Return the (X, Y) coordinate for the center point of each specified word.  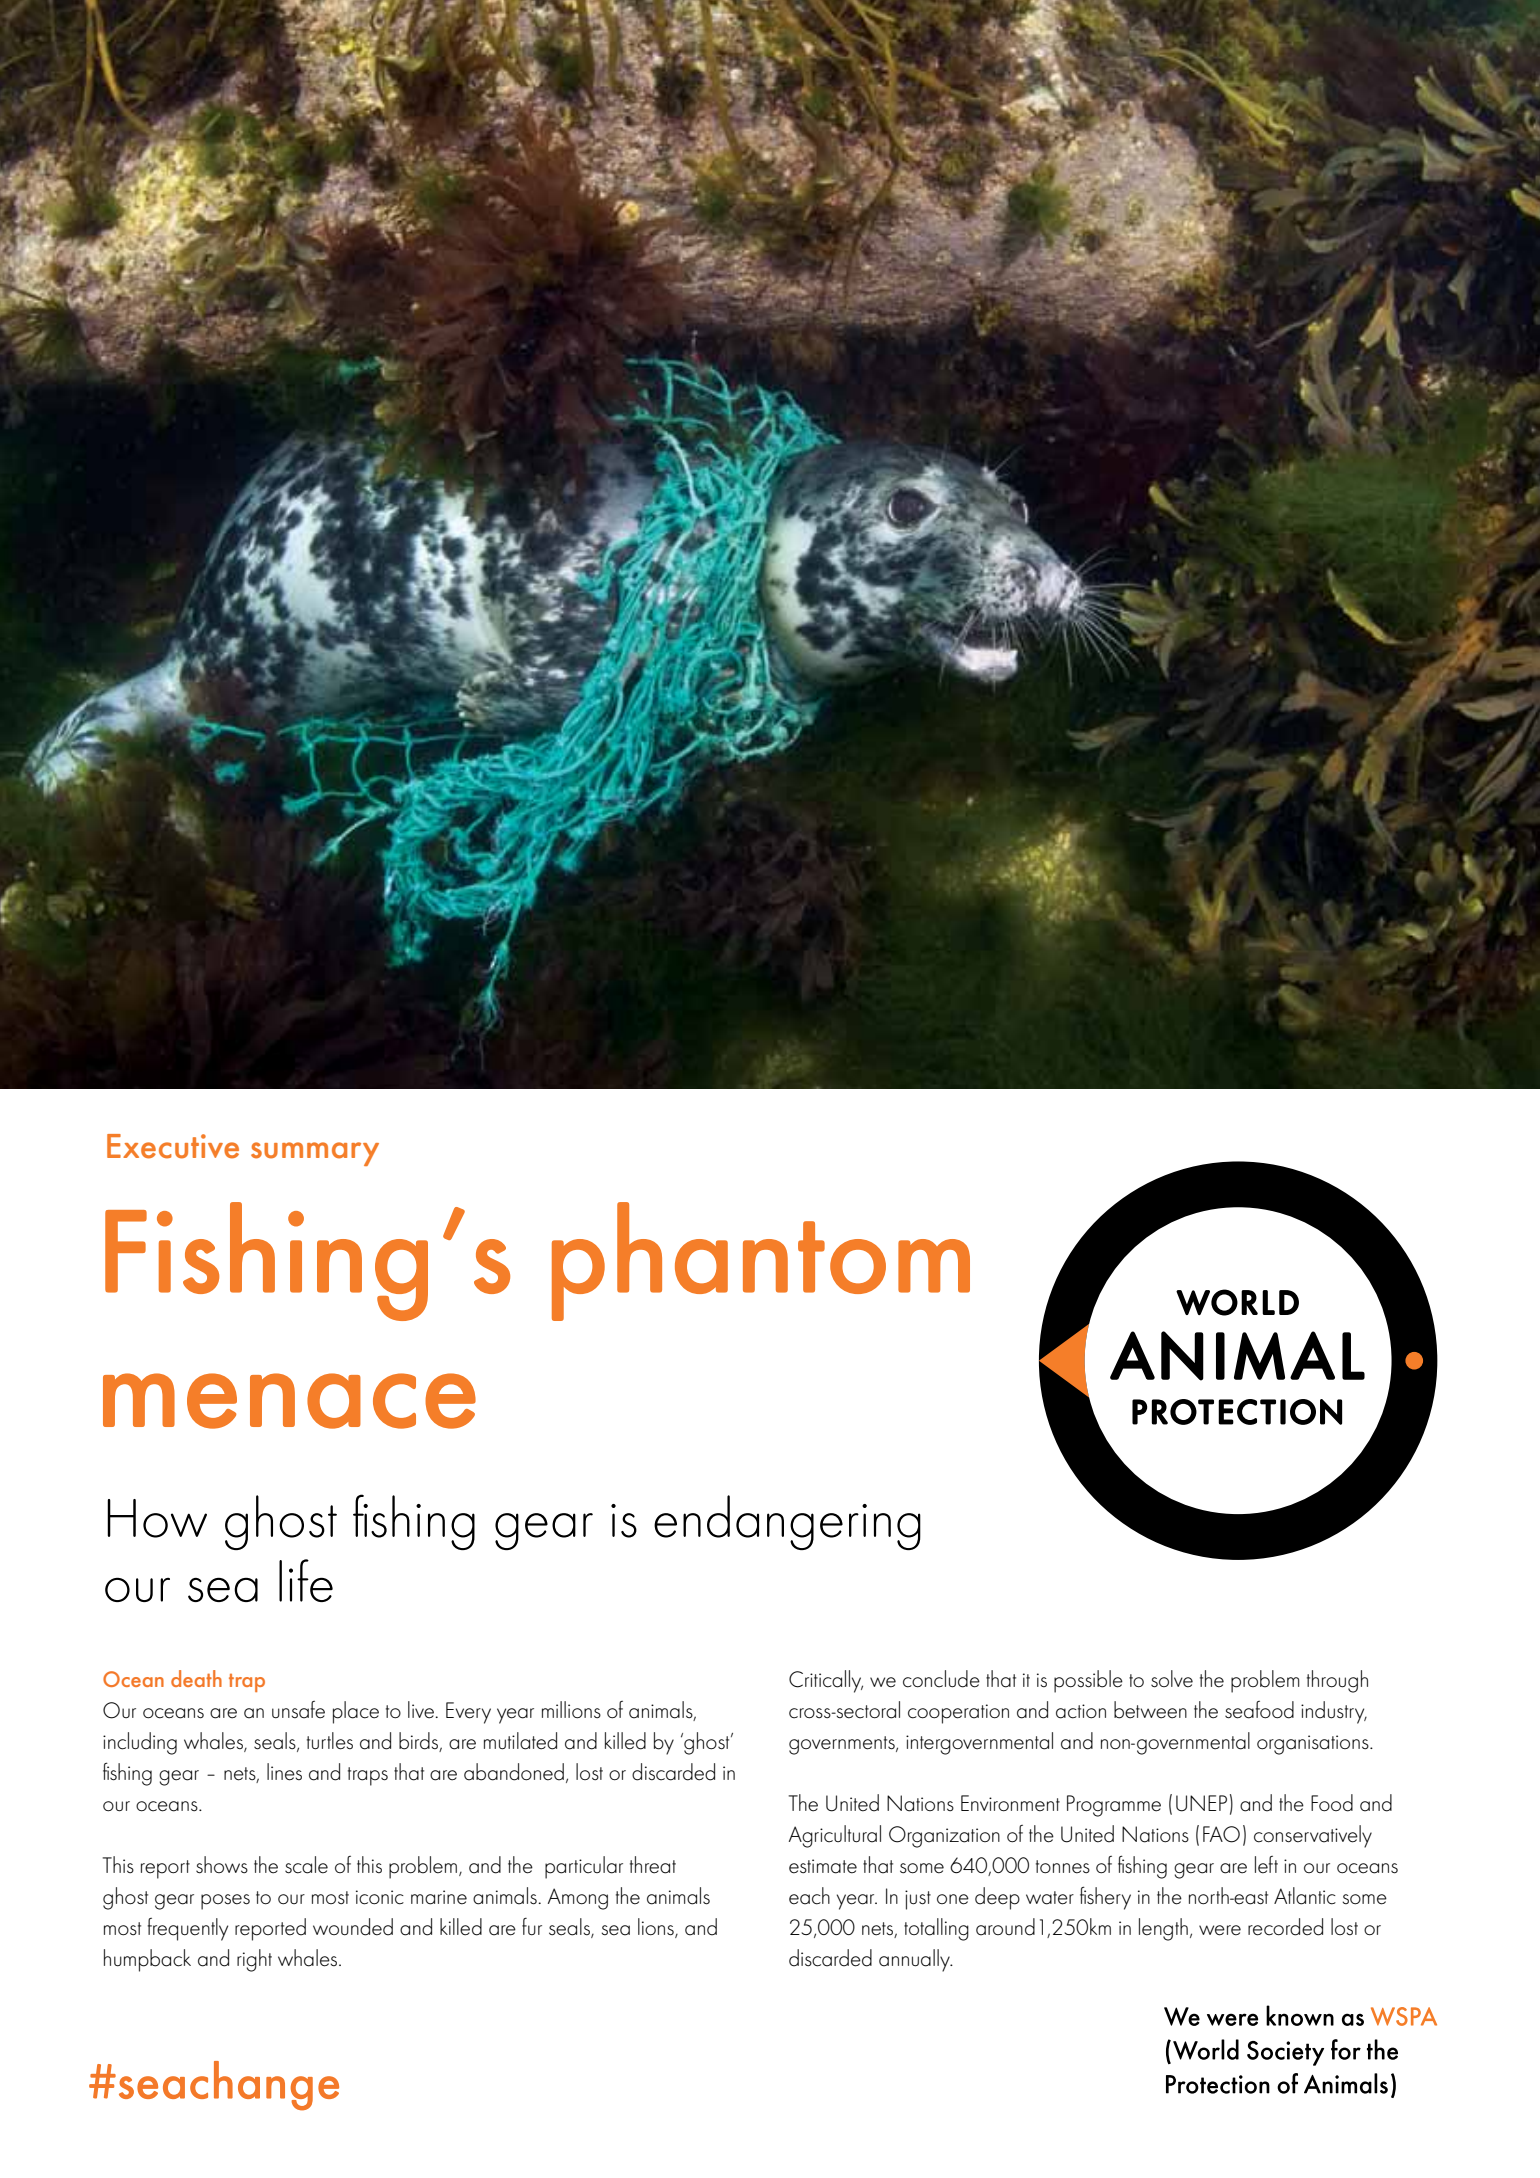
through (1337, 1681)
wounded (353, 1927)
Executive (173, 1146)
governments (843, 1745)
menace (289, 1401)
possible (1088, 1681)
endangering (787, 1522)
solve (1172, 1679)
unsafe (298, 1710)
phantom (761, 1261)
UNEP (1201, 1803)
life (306, 1580)
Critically (826, 1681)
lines (284, 1772)
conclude (941, 1679)
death (196, 1678)
